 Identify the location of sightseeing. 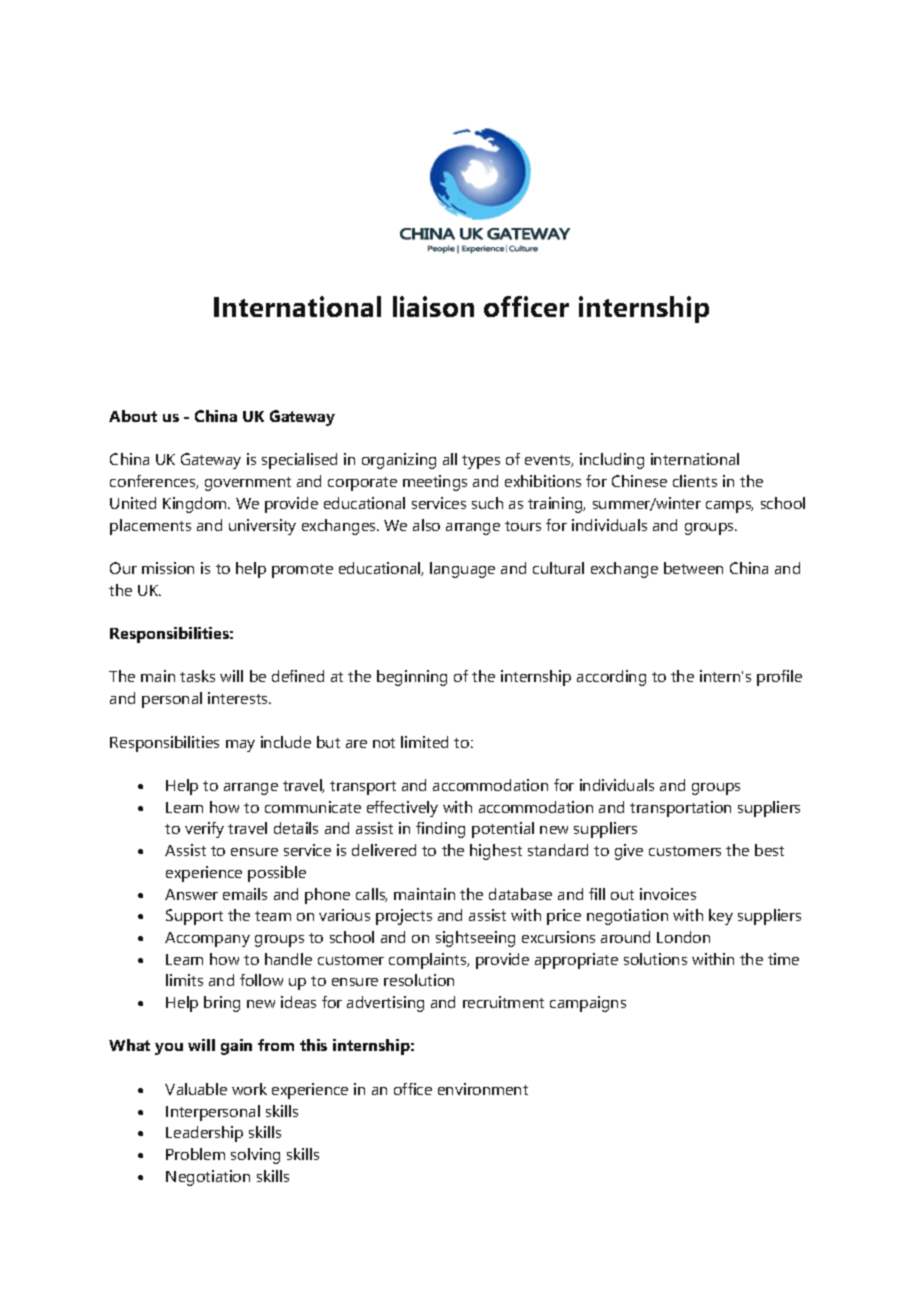
(475, 939).
